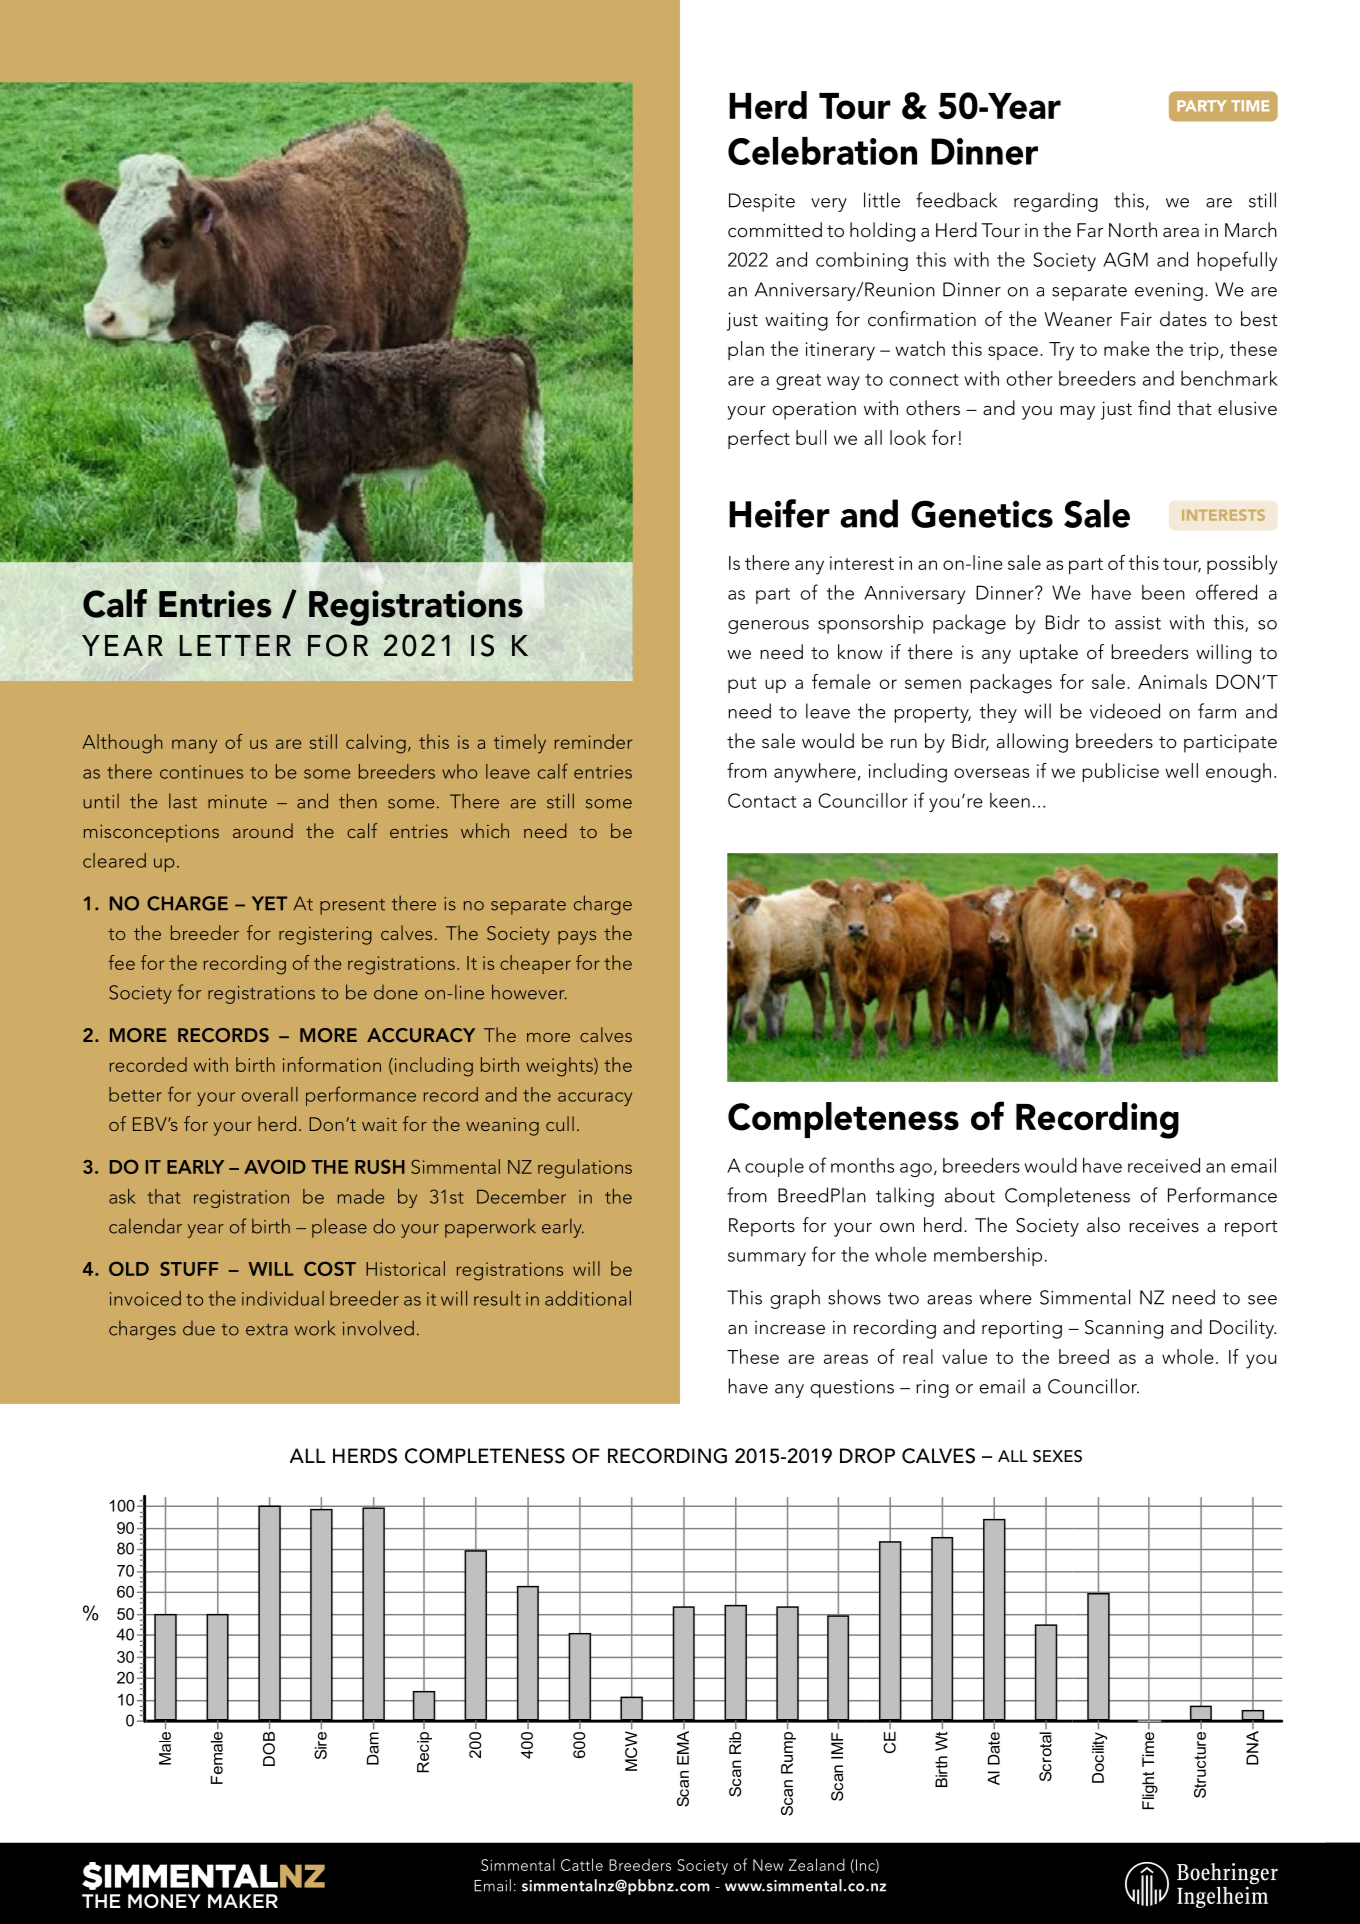 The width and height of the screenshot is (1360, 1924). Describe the element at coordinates (194, 746) in the screenshot. I see `many` at that location.
